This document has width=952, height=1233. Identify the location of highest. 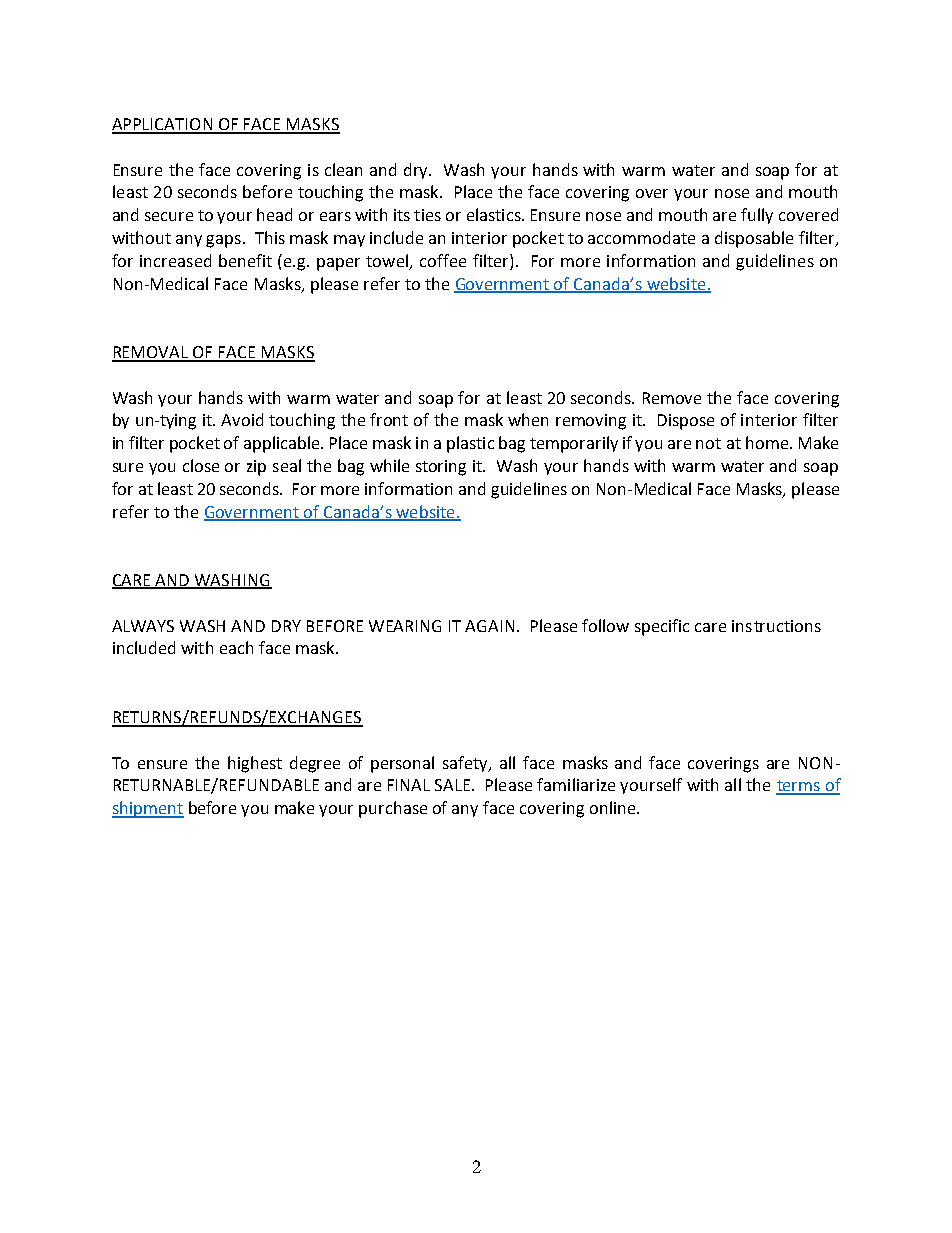
(255, 764).
